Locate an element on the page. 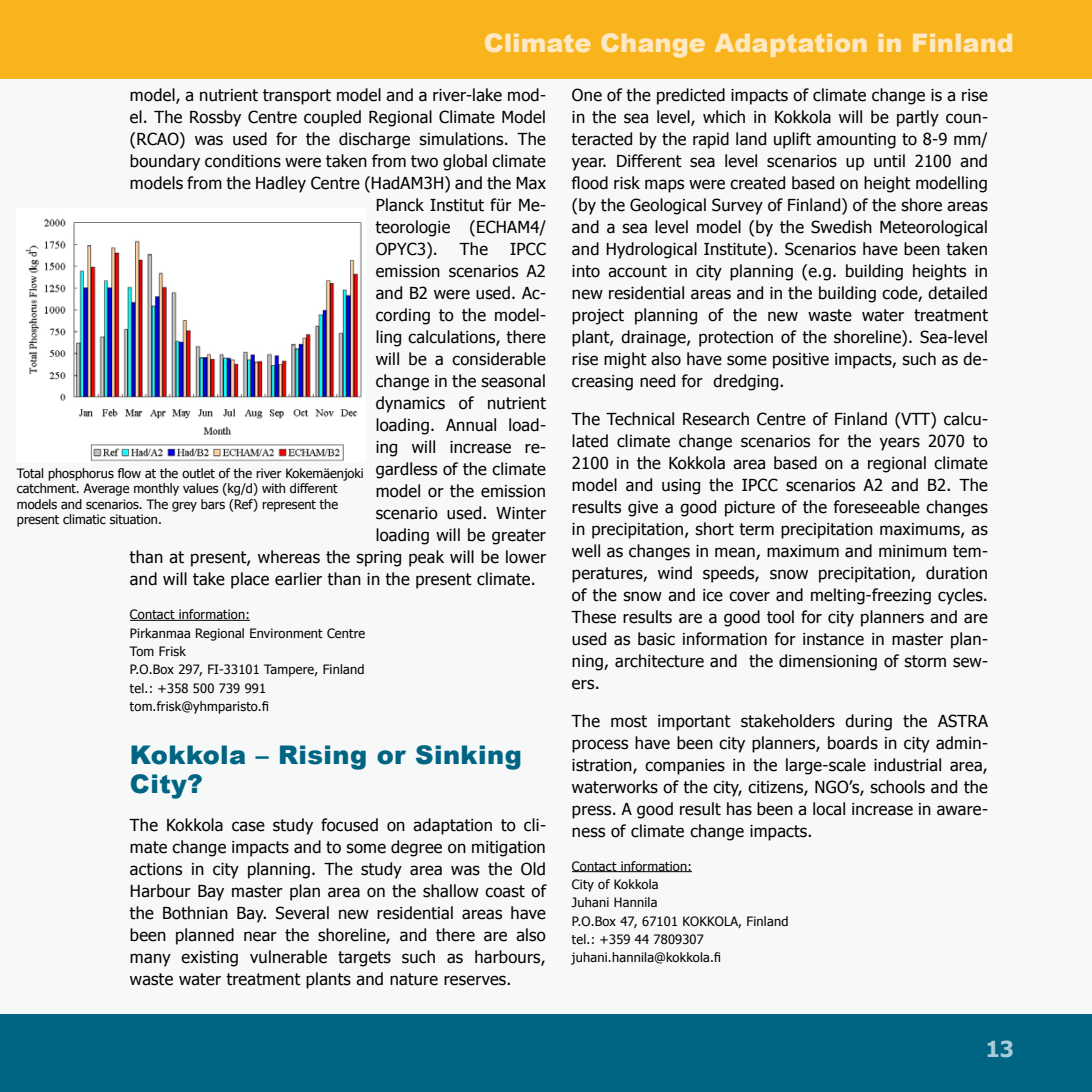  considerable is located at coordinates (499, 359).
